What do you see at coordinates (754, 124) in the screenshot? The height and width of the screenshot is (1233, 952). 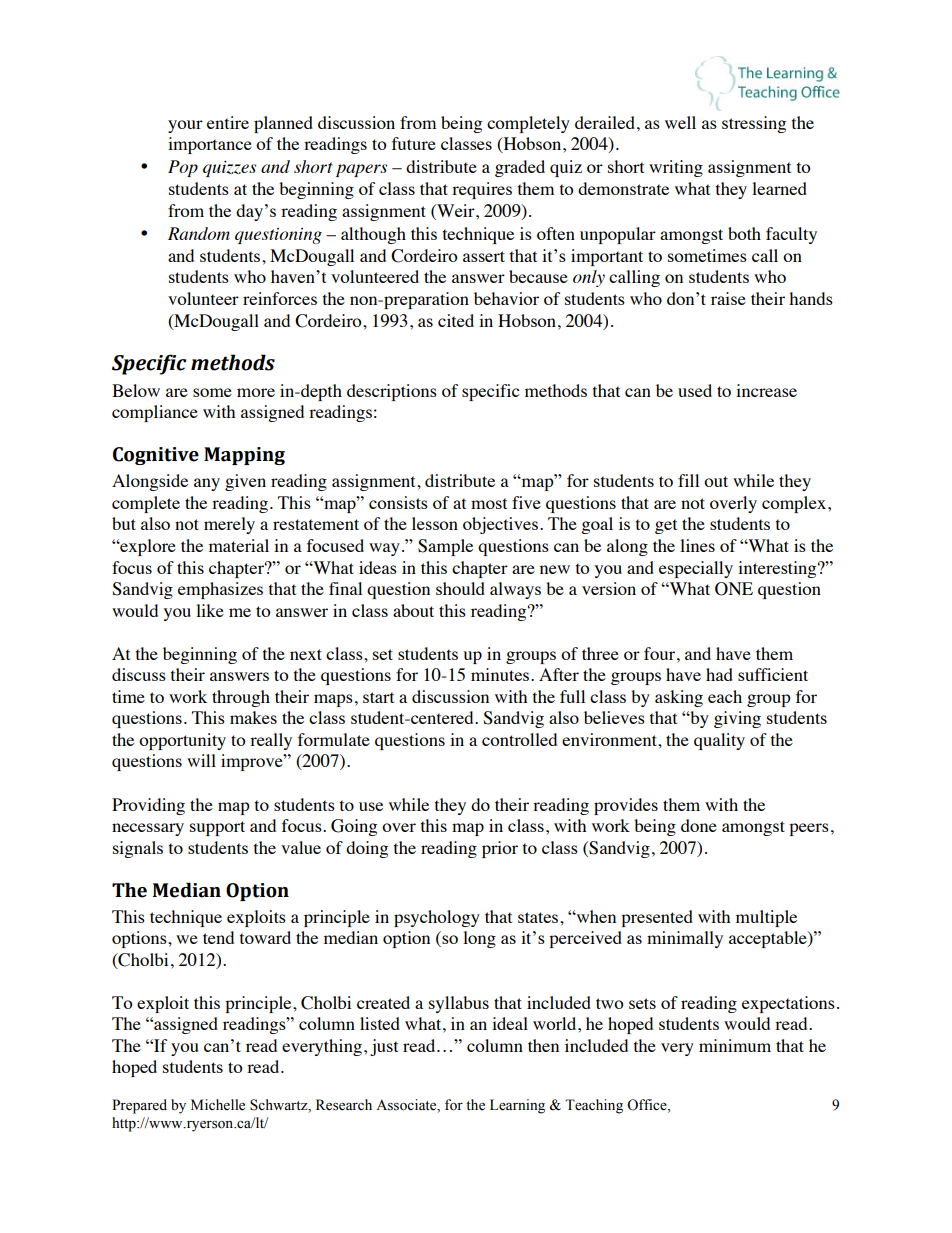 I see `stressing` at bounding box center [754, 124].
